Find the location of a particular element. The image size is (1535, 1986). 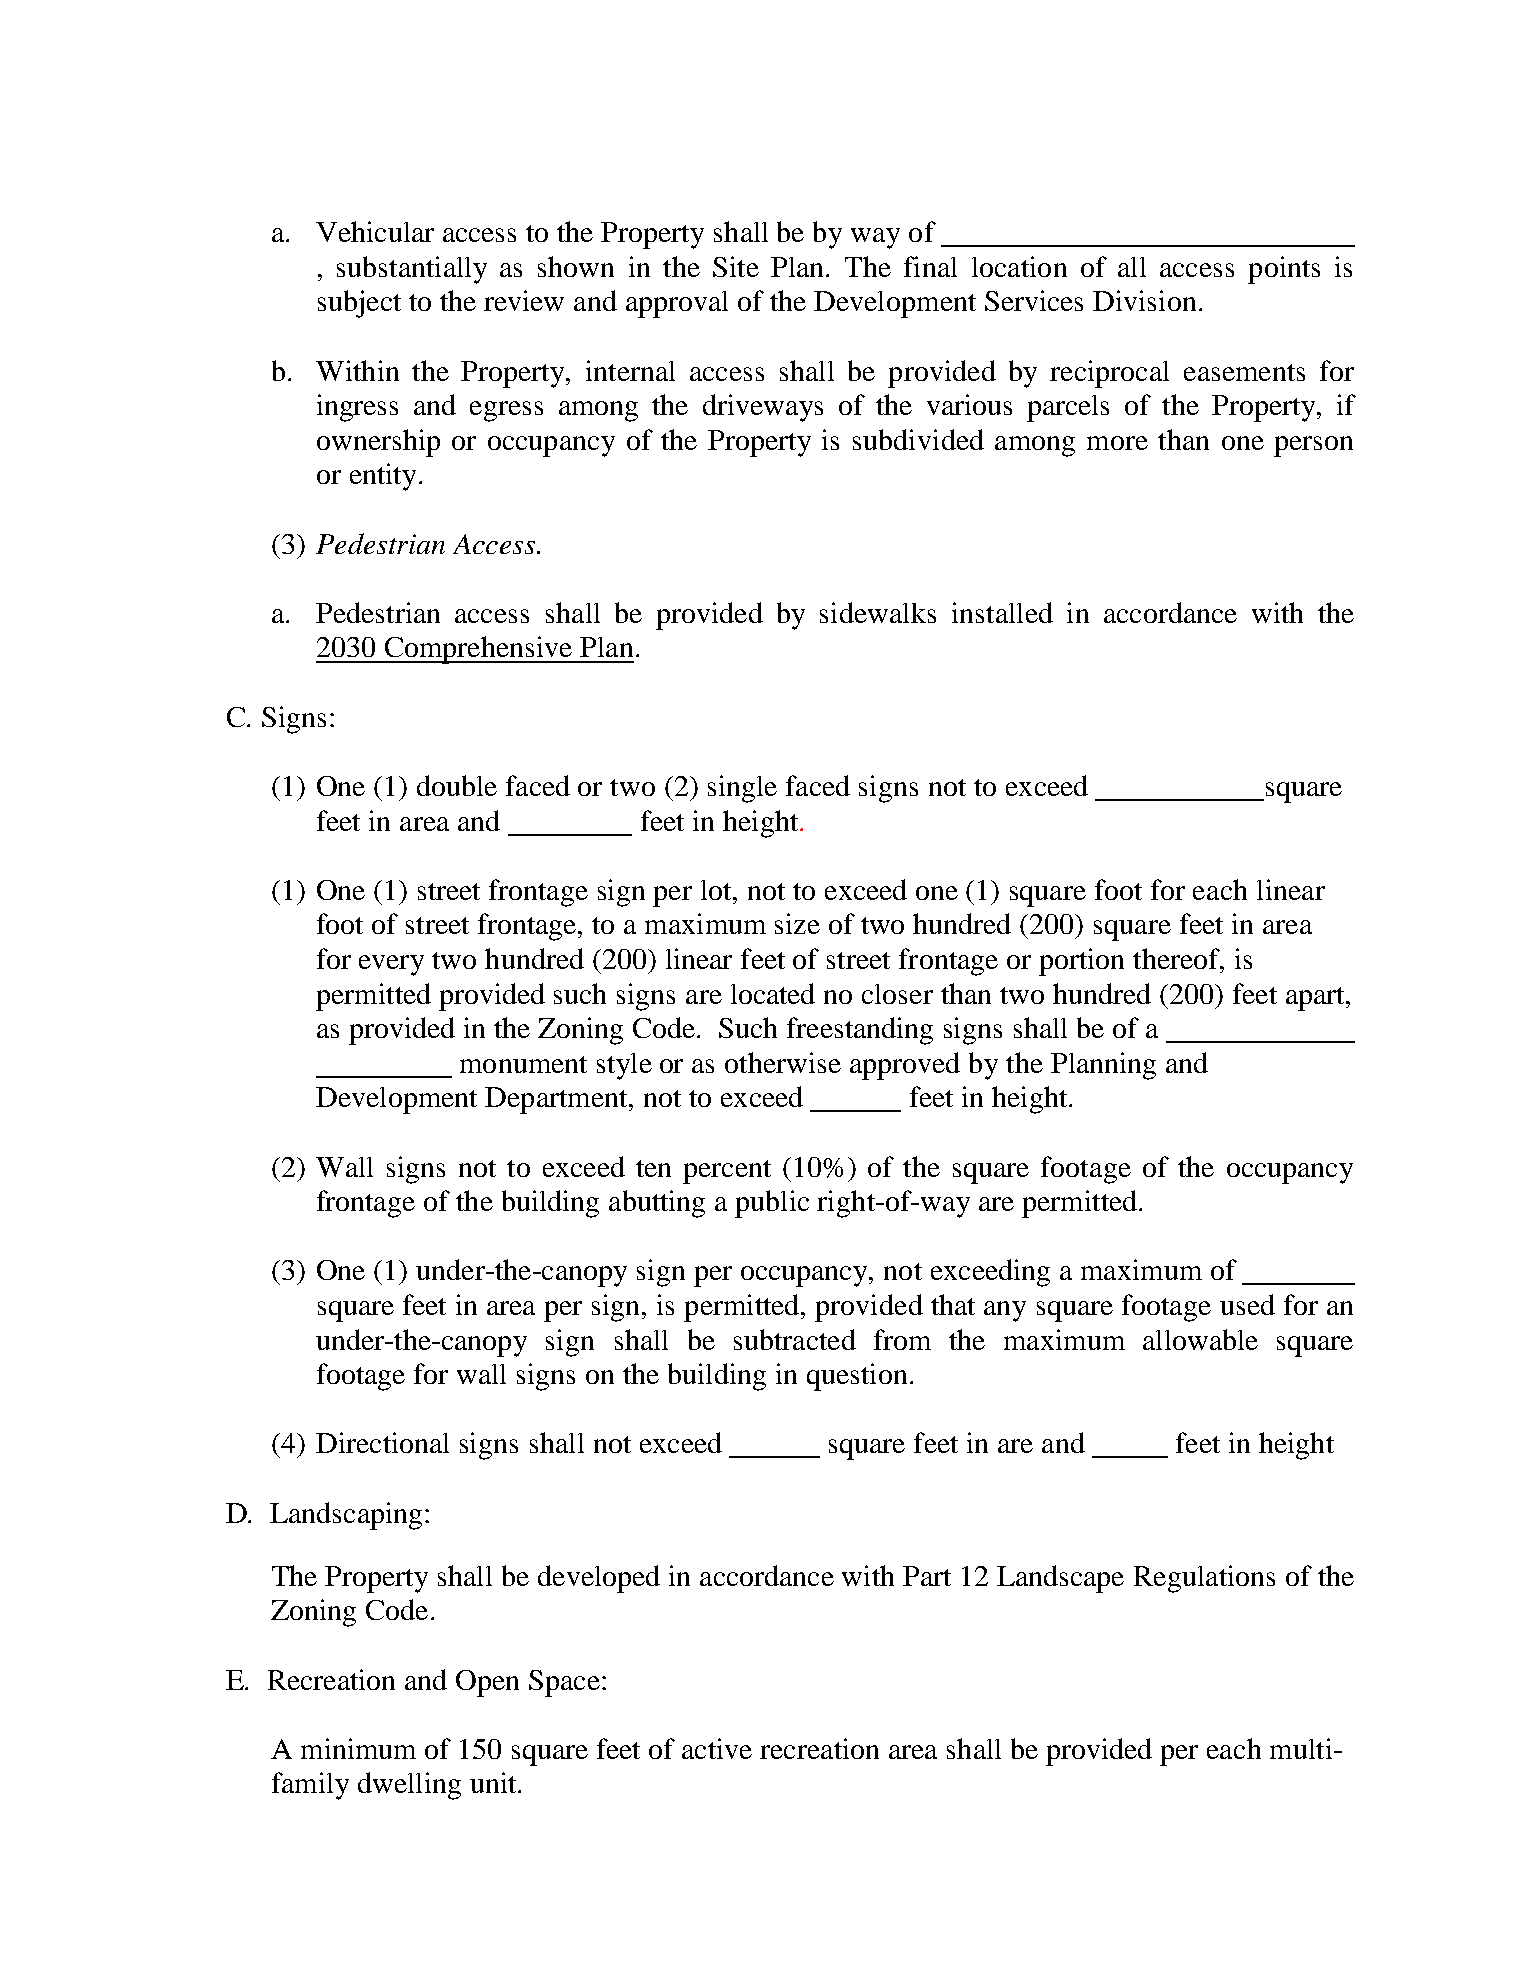

unit is located at coordinates (494, 1782).
